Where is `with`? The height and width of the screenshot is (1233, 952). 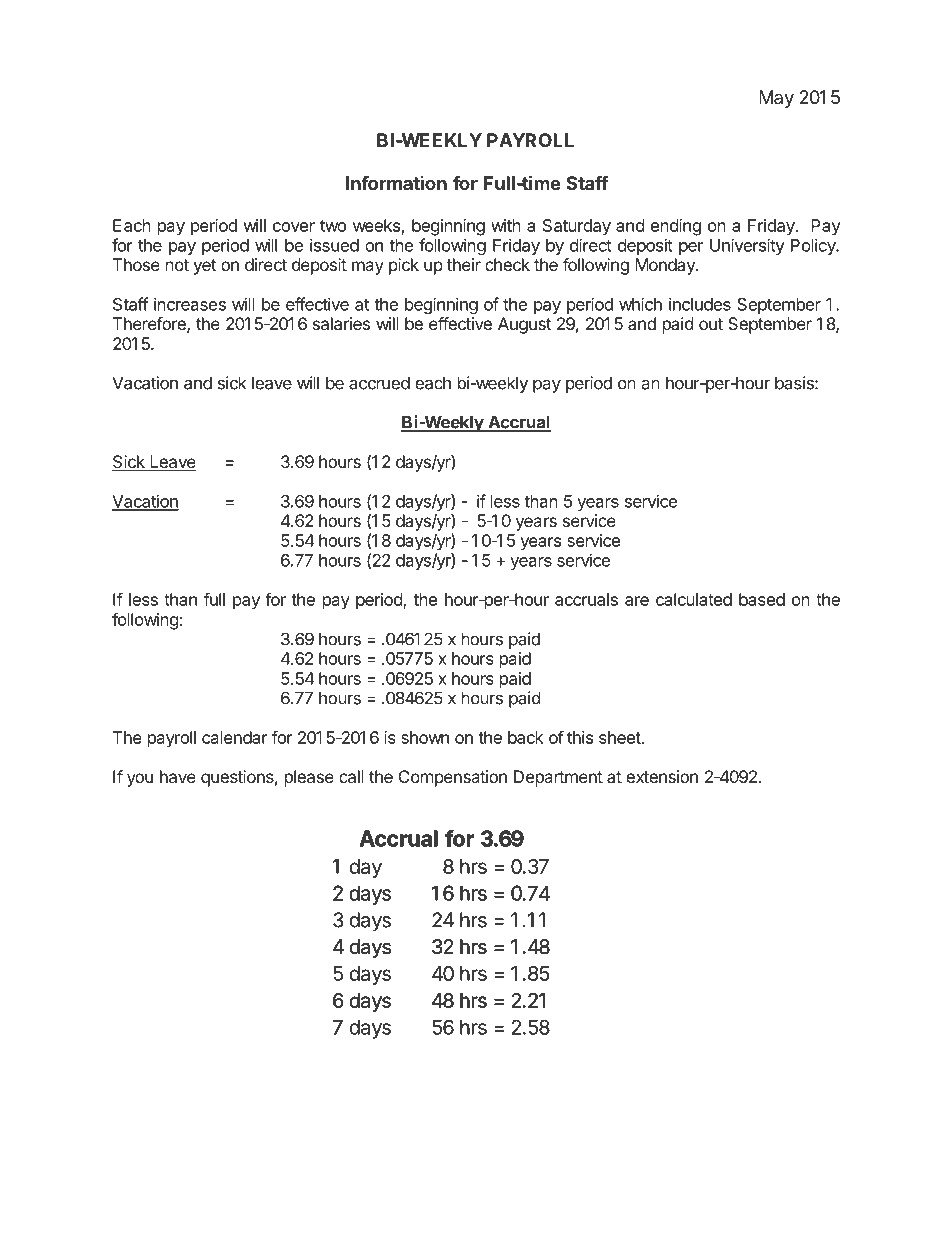 with is located at coordinates (506, 225).
